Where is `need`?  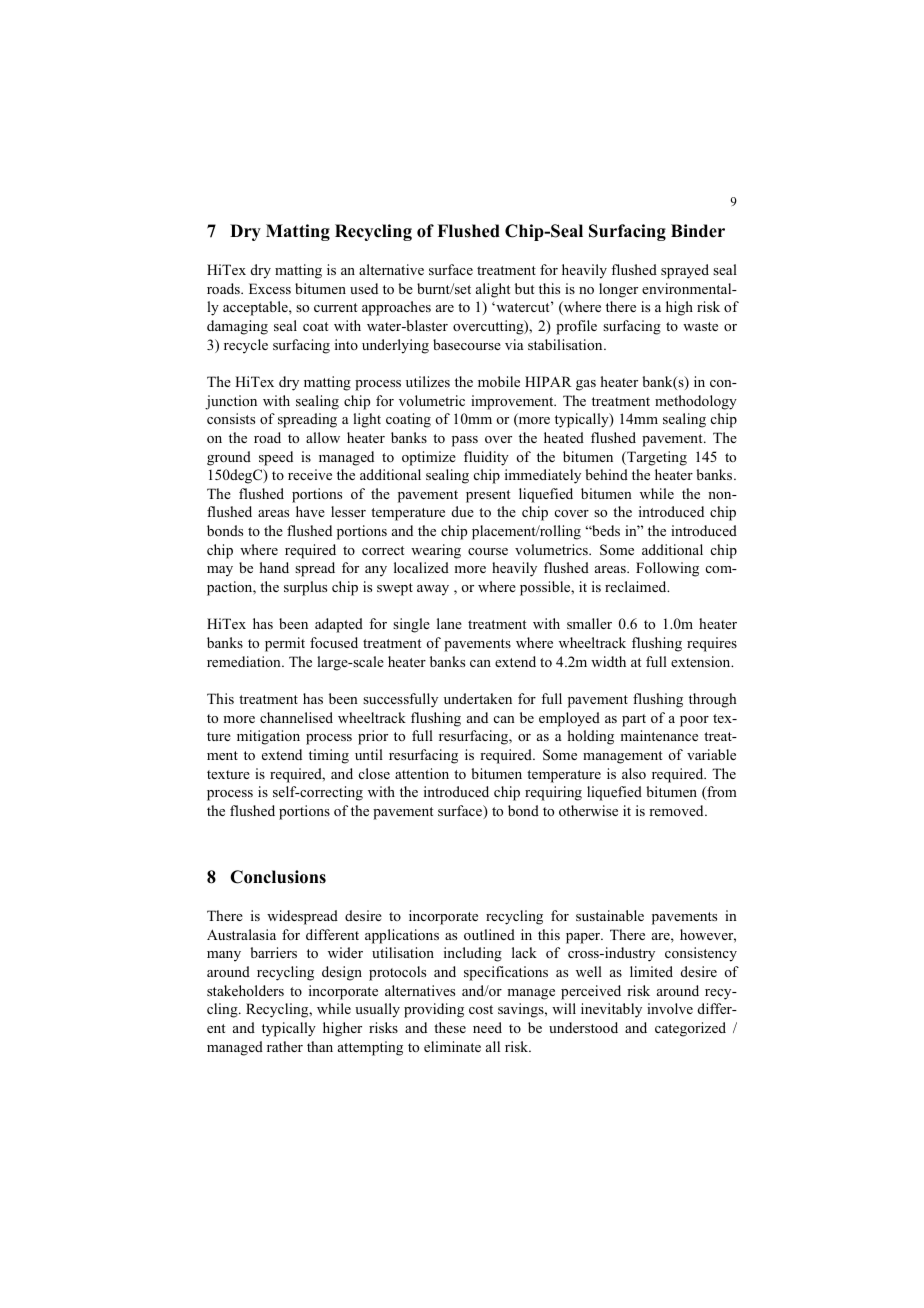 need is located at coordinates (487, 1027).
